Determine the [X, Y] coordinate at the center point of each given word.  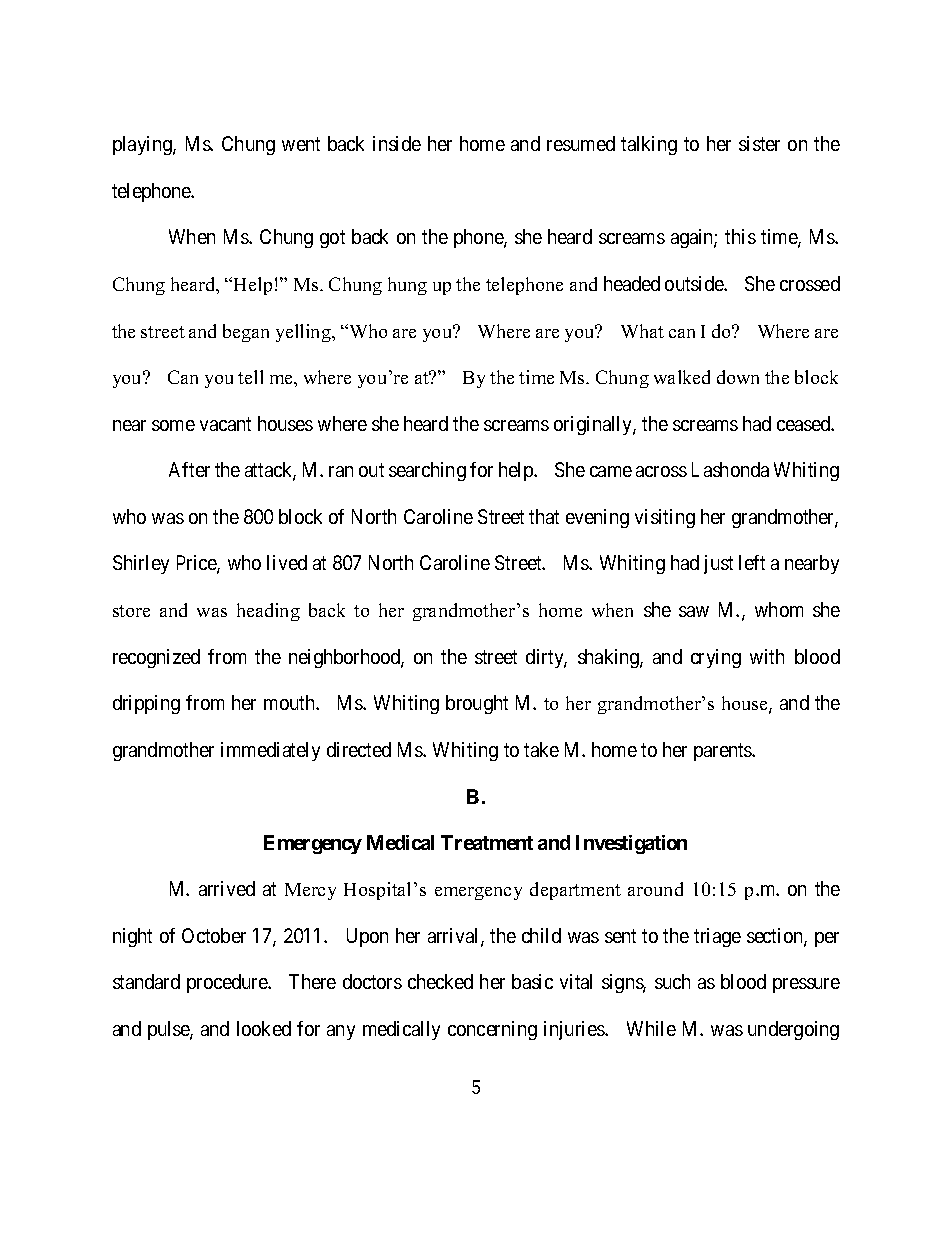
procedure [228, 983]
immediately [270, 751]
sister [759, 143]
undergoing [793, 1030]
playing [143, 145]
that [544, 516]
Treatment [487, 842]
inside [397, 143]
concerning [492, 1030]
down [738, 377]
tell [250, 377]
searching [427, 471]
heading [268, 612]
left [752, 562]
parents [723, 752]
